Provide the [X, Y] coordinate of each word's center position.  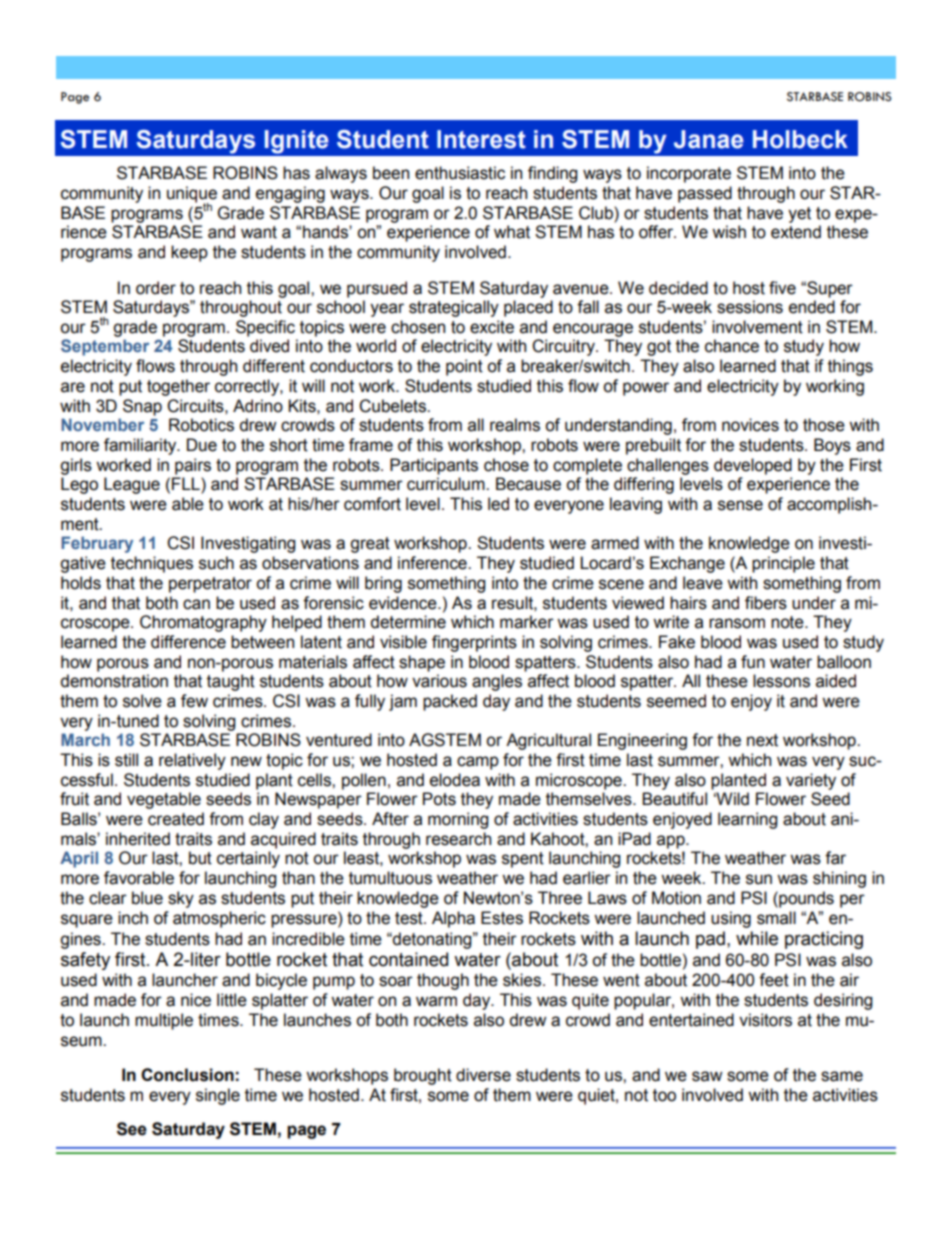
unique [192, 195]
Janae [709, 139]
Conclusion [187, 1075]
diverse [483, 1075]
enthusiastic [460, 173]
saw [707, 1076]
